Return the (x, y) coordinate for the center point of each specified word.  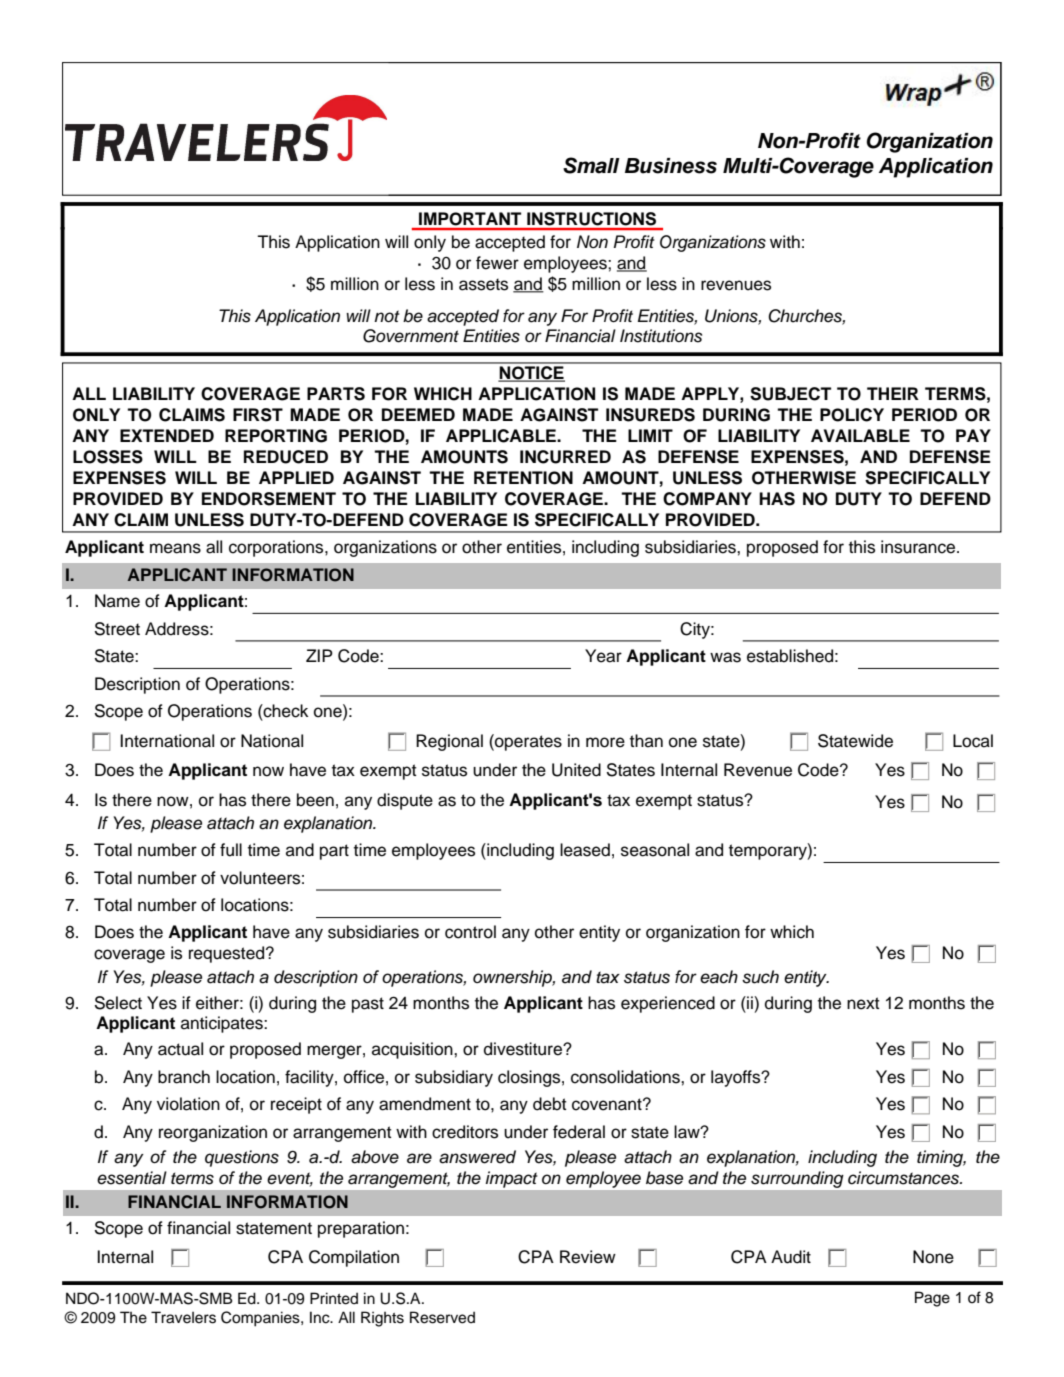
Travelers (183, 1317)
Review (588, 1257)
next (863, 1003)
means (175, 548)
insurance (919, 547)
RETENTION (523, 478)
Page (932, 1299)
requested (228, 954)
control (470, 932)
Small (591, 165)
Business (671, 166)
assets (483, 284)
